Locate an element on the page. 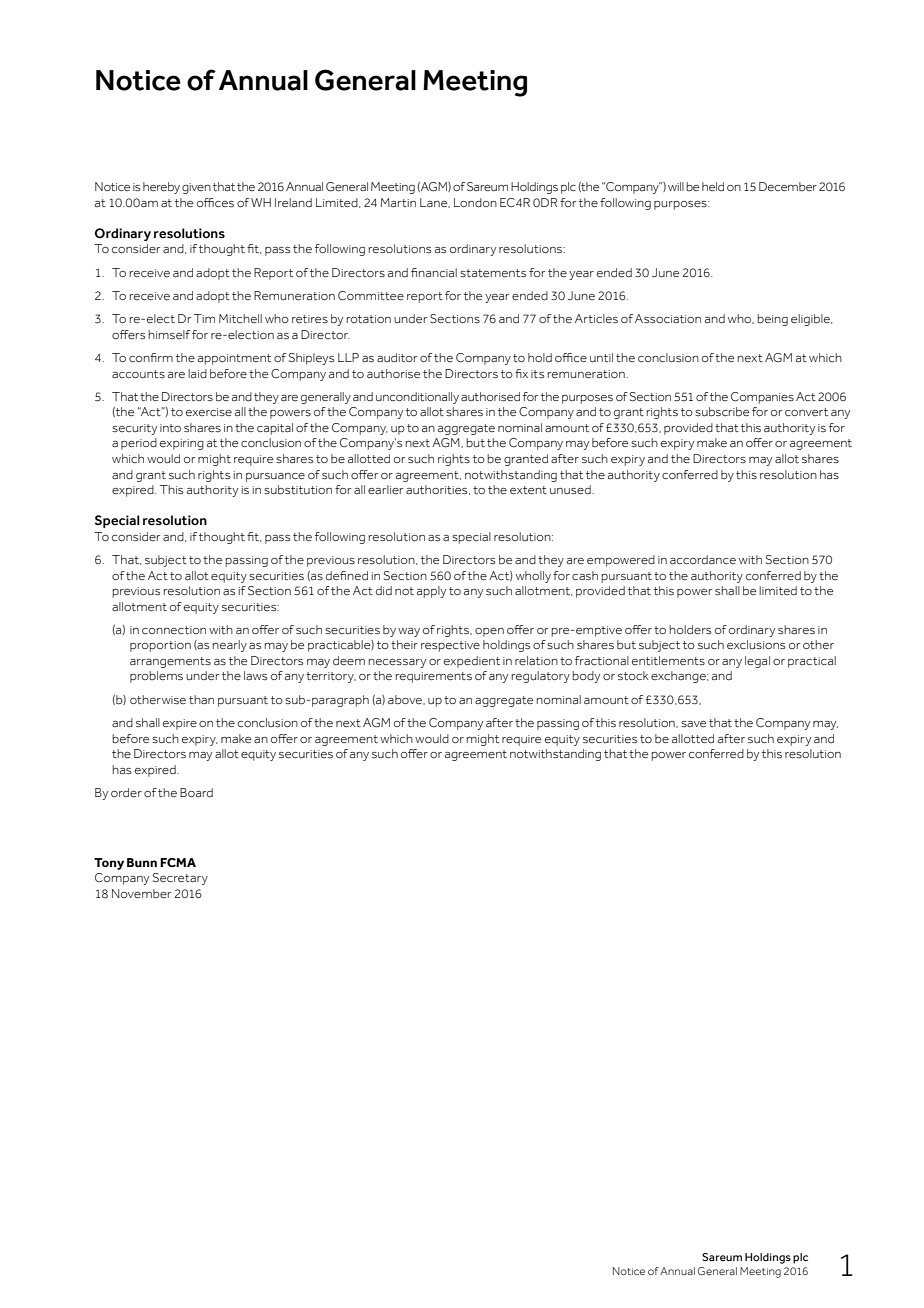  Secretary is located at coordinates (180, 879).
